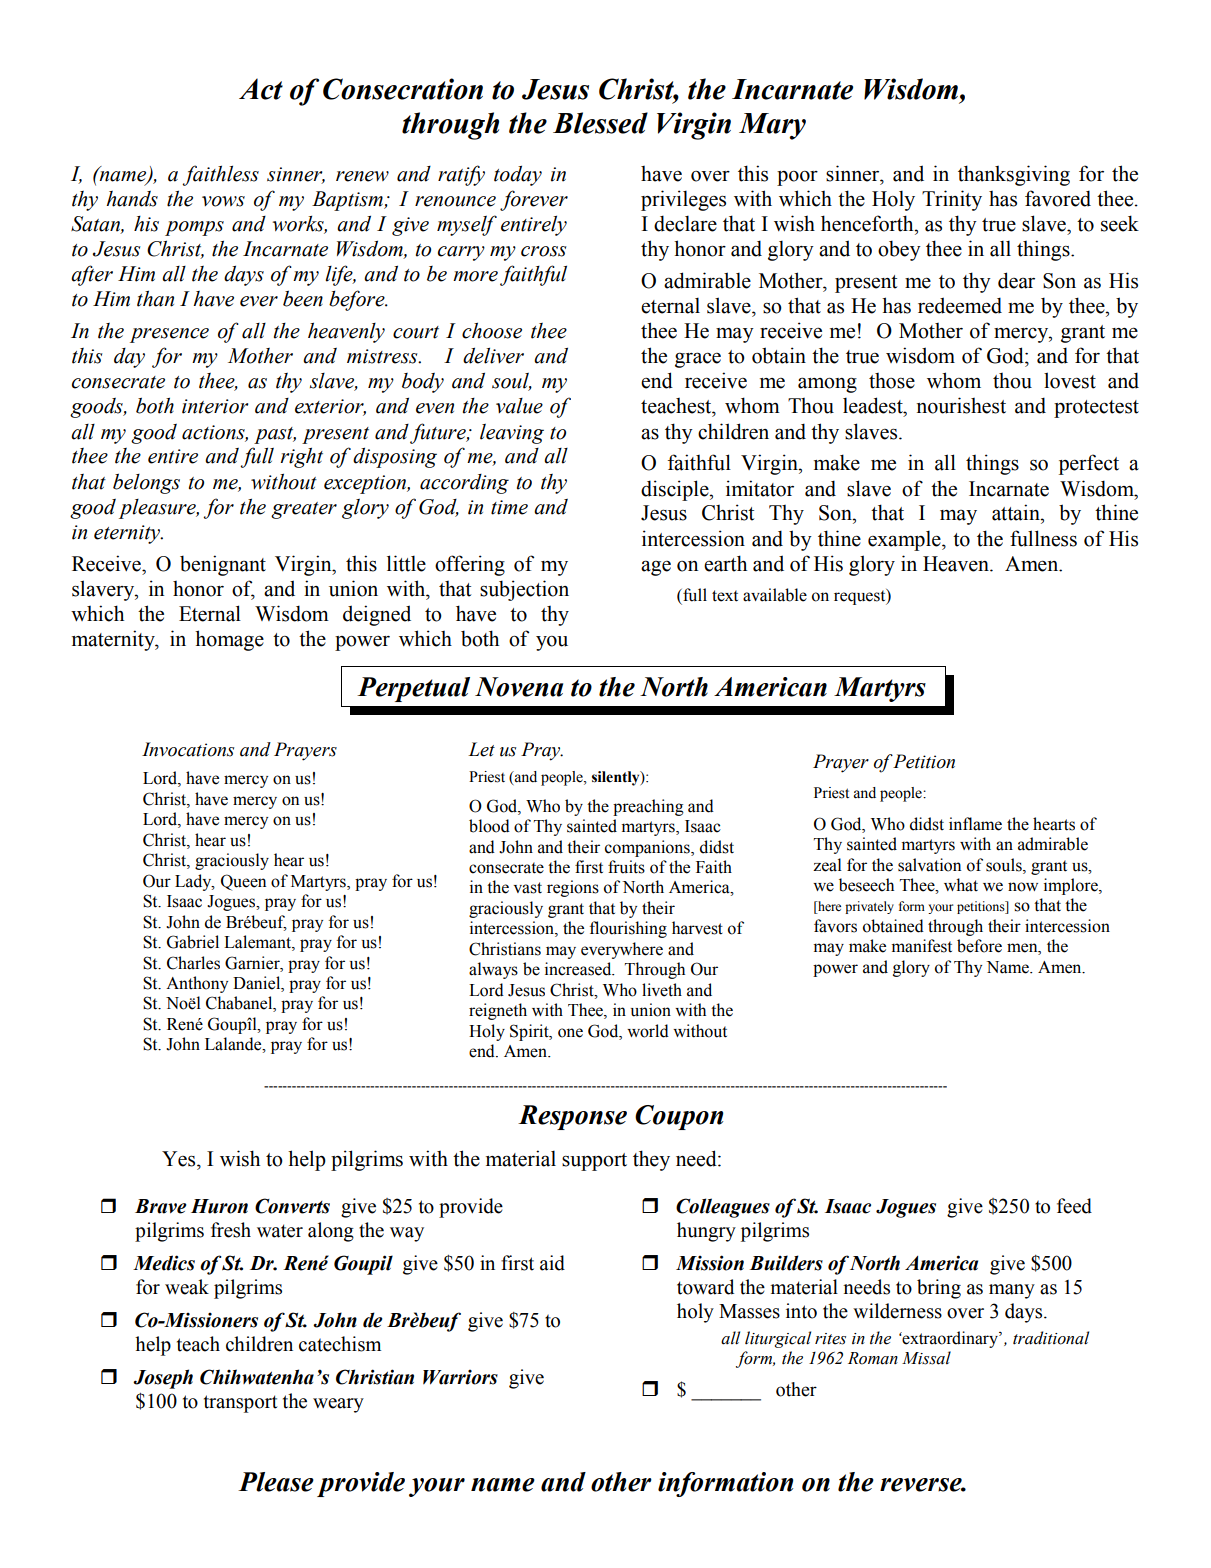 Image resolution: width=1211 pixels, height=1568 pixels. What do you see at coordinates (600, 123) in the screenshot?
I see `Blessed` at bounding box center [600, 123].
